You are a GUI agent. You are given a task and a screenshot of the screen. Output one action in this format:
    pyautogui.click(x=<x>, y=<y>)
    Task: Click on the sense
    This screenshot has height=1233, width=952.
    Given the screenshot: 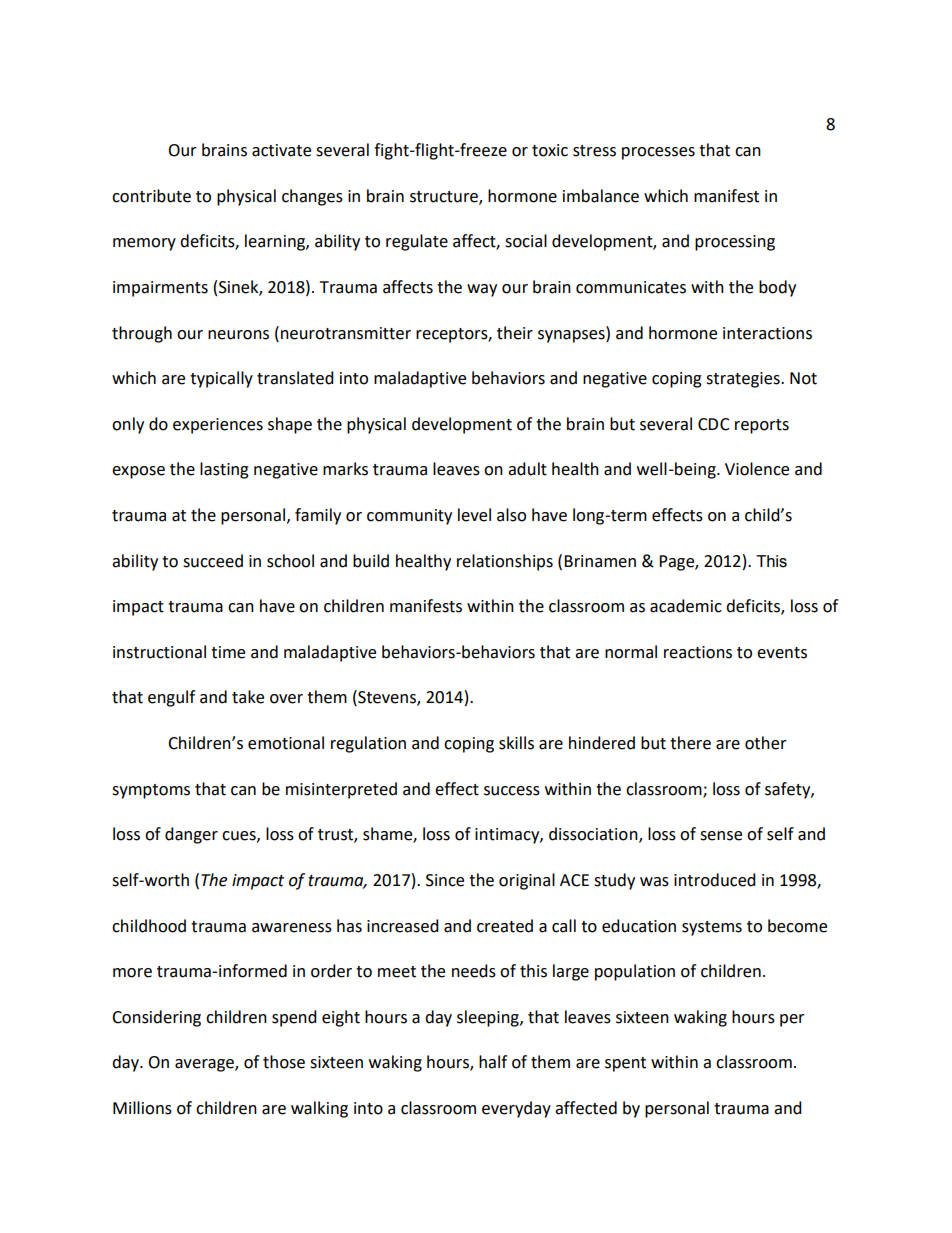 What is the action you would take?
    pyautogui.click(x=721, y=836)
